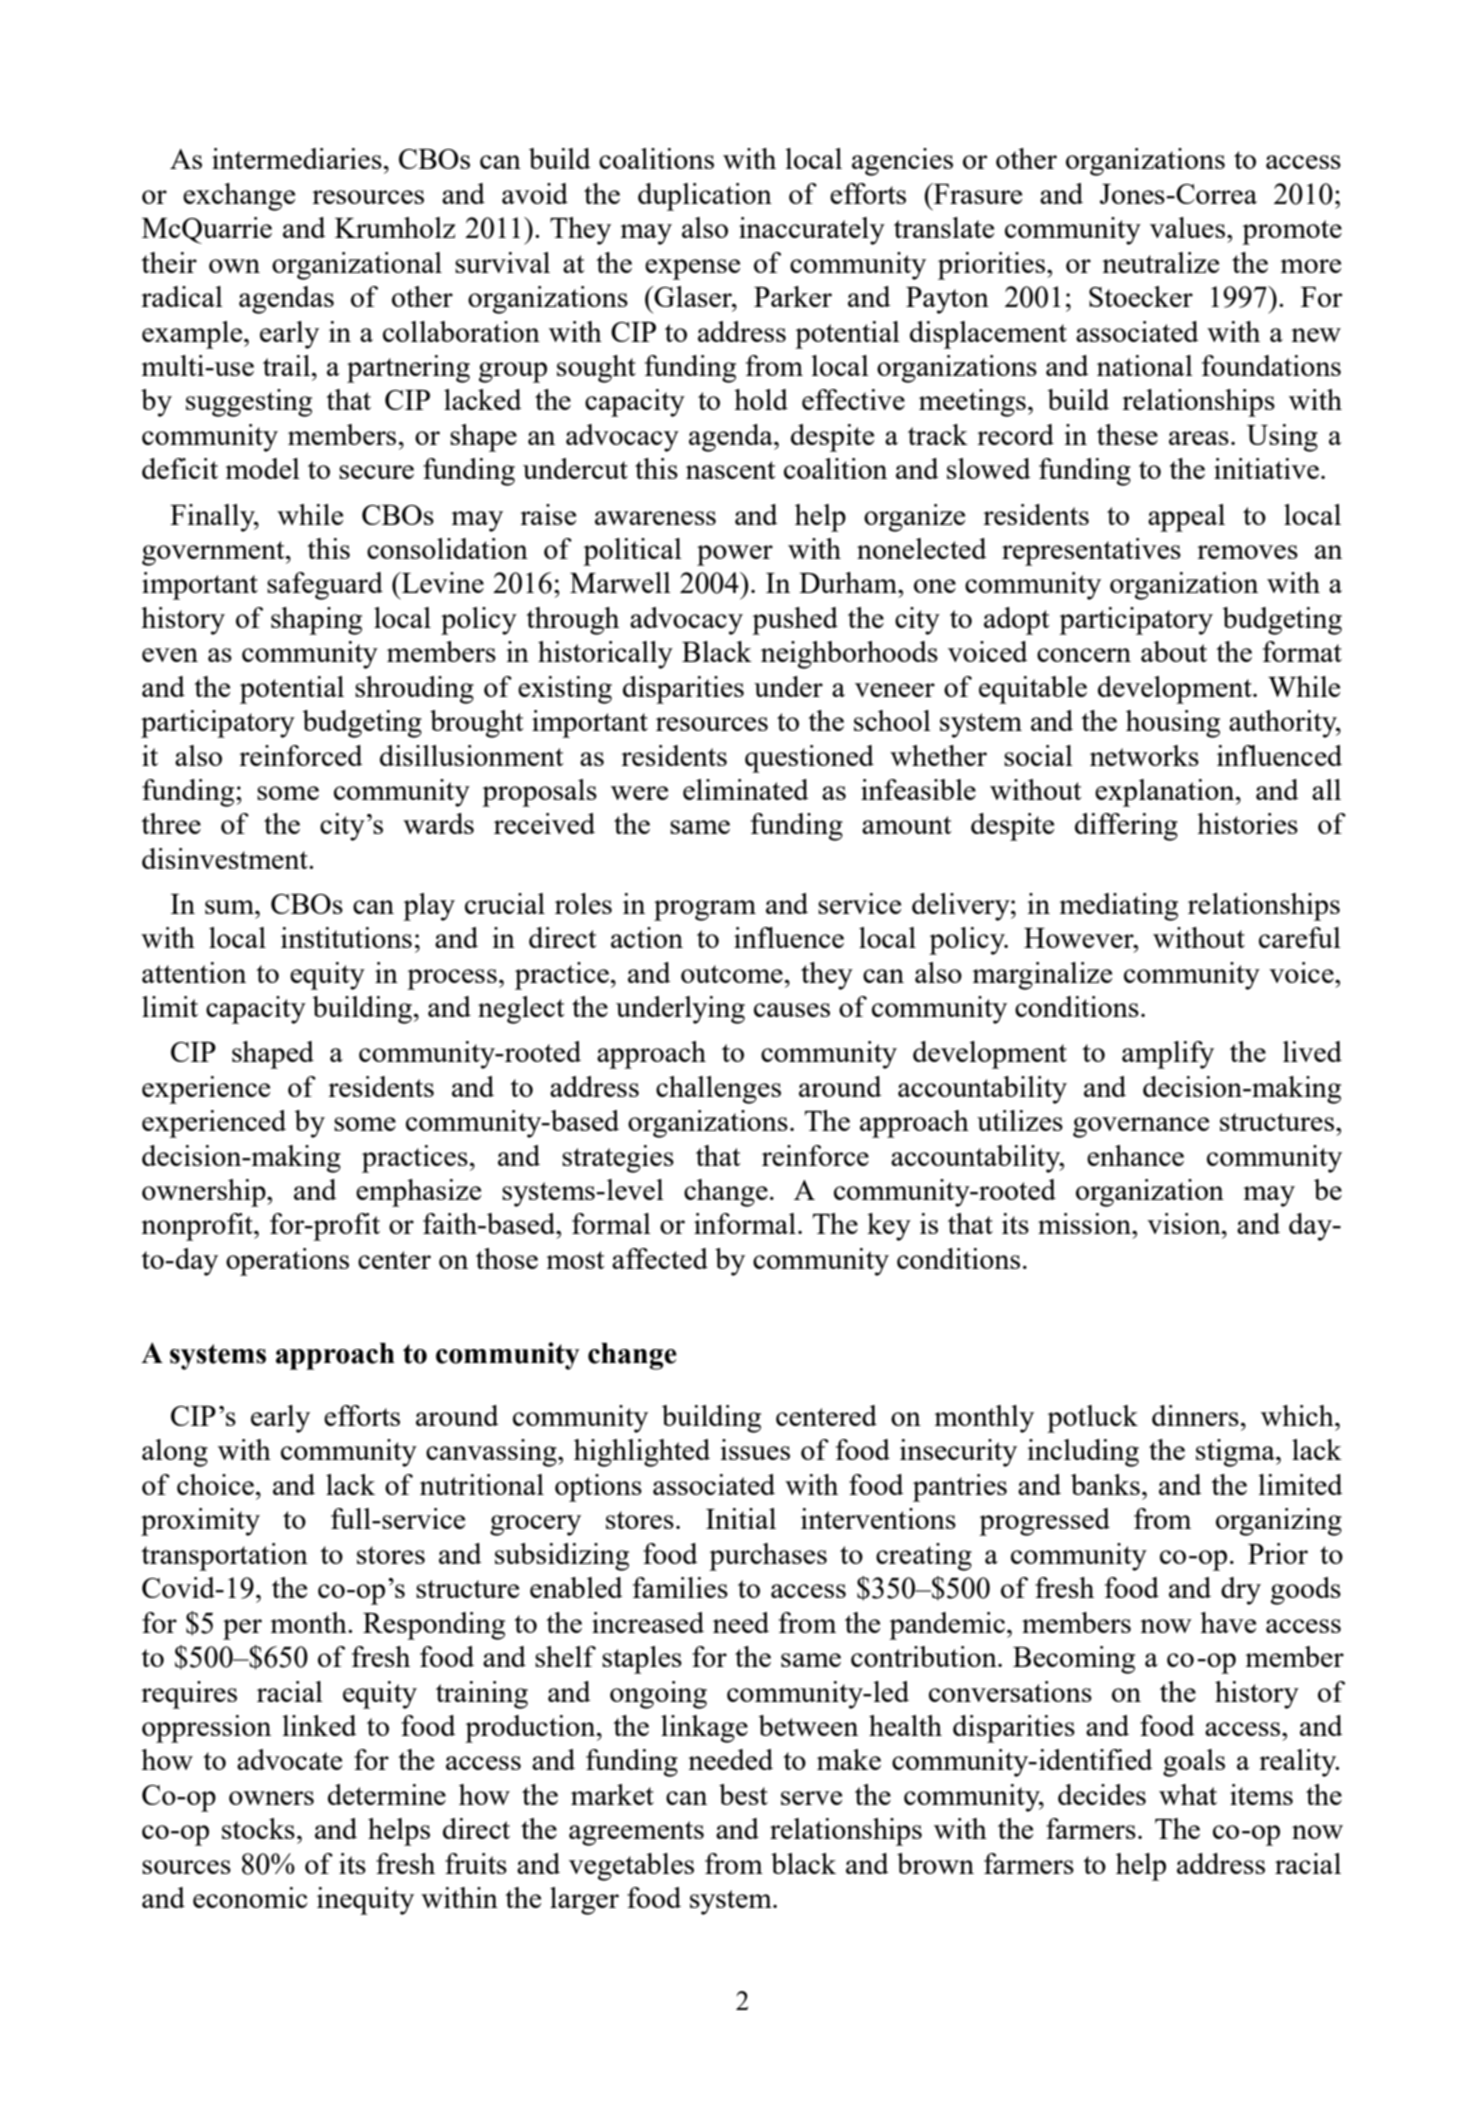 The width and height of the document is (1484, 2101). What do you see at coordinates (705, 197) in the document?
I see `duplication` at bounding box center [705, 197].
